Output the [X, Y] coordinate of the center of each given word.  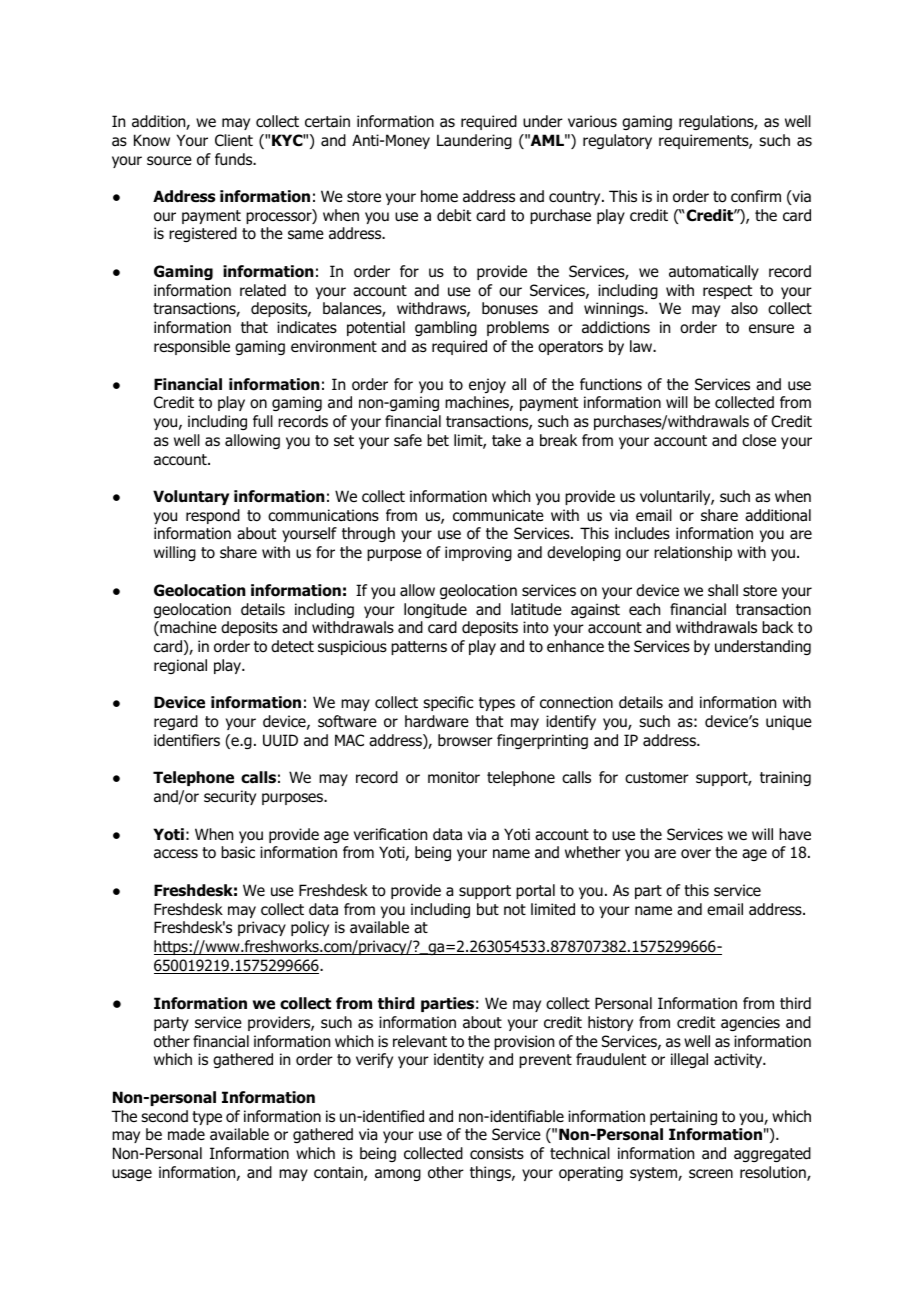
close [759, 440]
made [186, 1134]
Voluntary [191, 497]
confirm [756, 196]
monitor [454, 777]
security [230, 797]
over [696, 854]
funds [235, 159]
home [439, 196]
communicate [498, 515]
